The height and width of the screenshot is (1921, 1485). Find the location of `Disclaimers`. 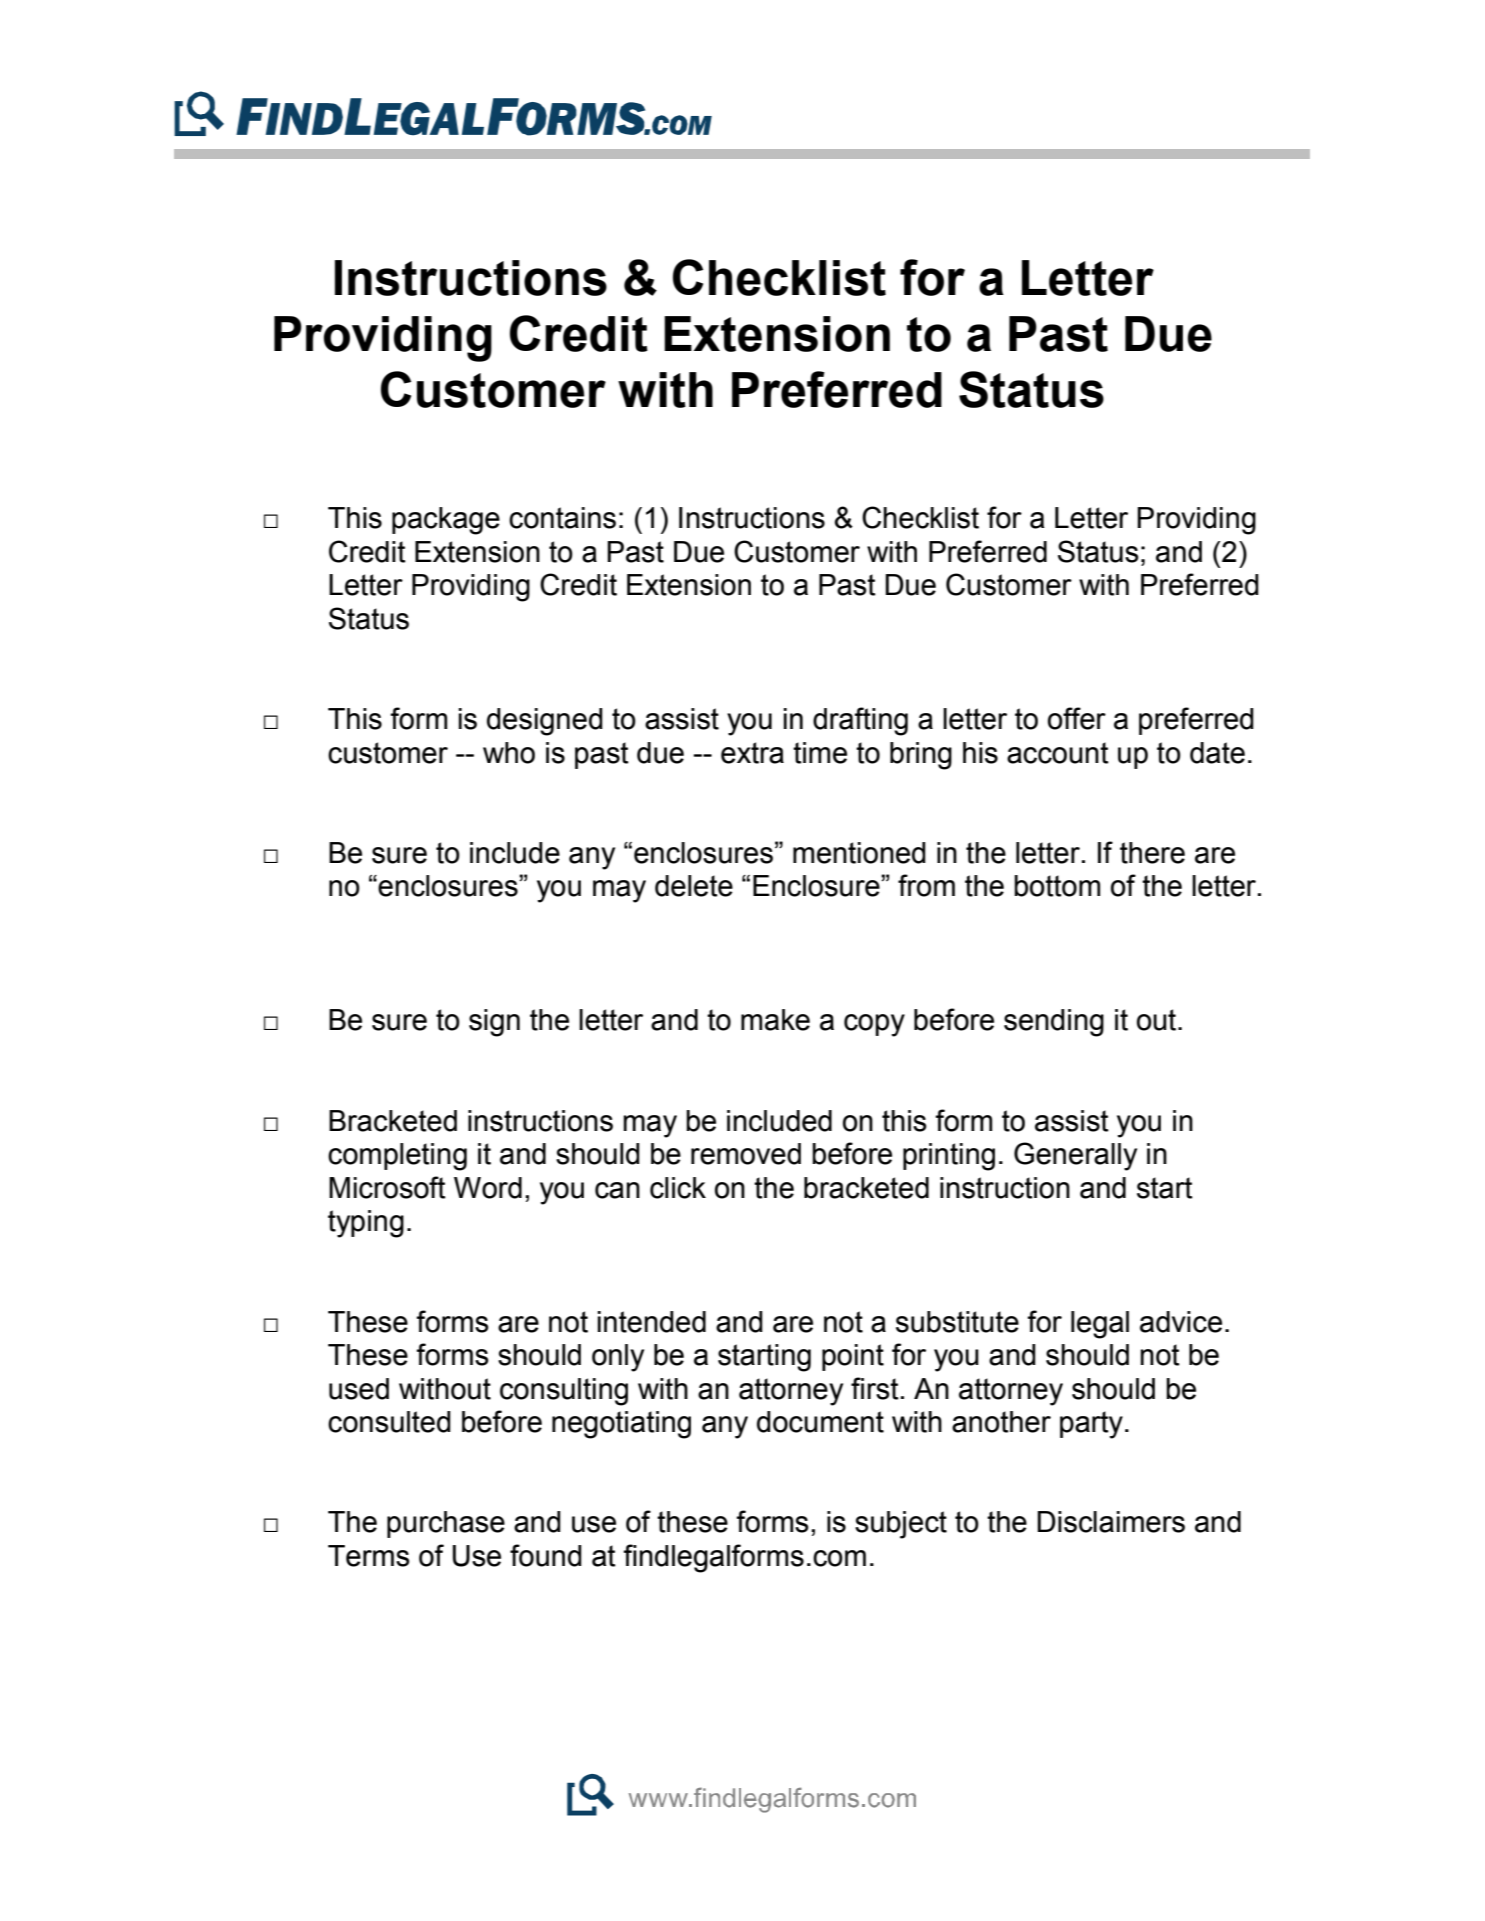

Disclaimers is located at coordinates (1111, 1522).
